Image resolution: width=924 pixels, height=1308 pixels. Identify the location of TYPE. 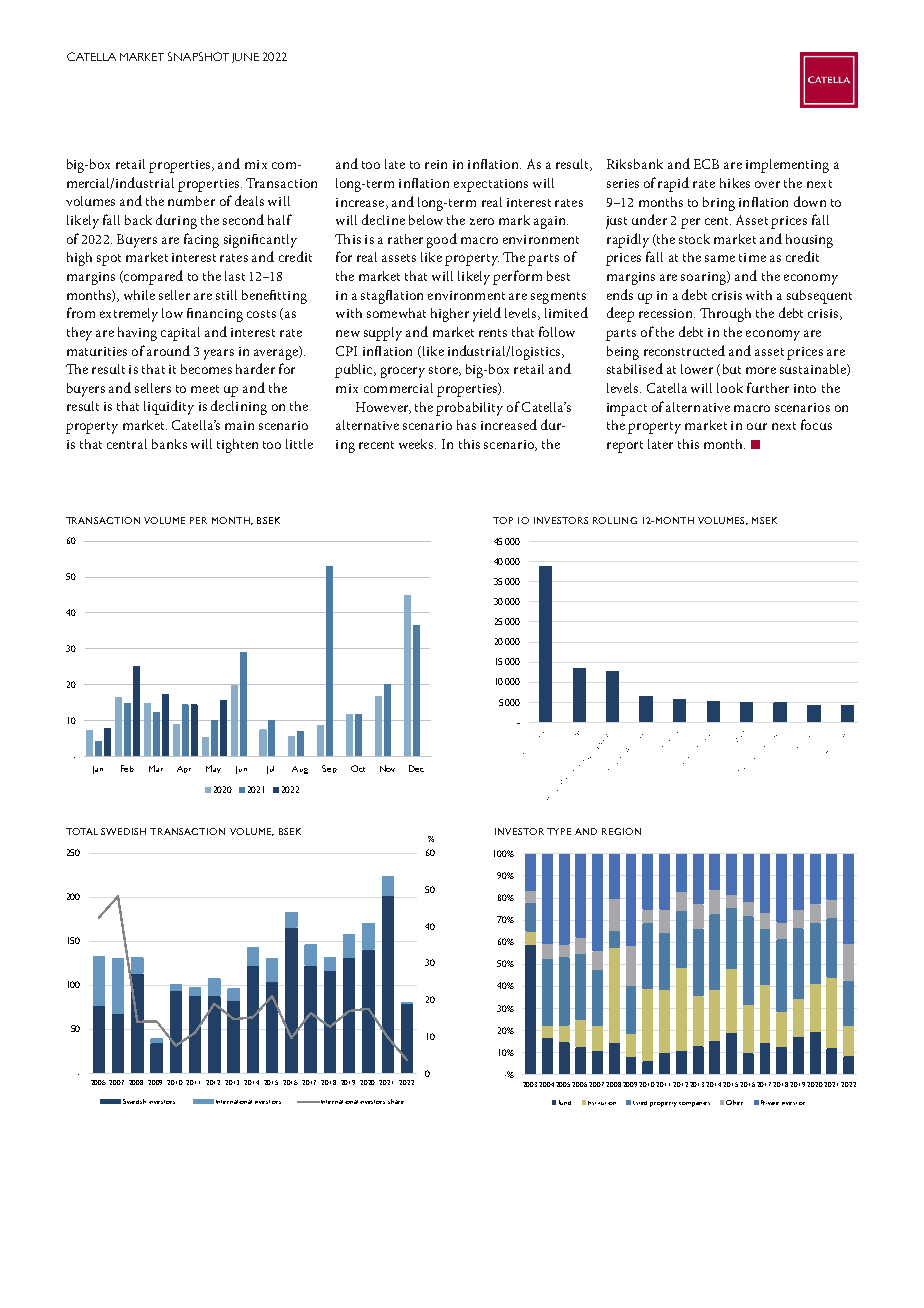
(559, 831).
